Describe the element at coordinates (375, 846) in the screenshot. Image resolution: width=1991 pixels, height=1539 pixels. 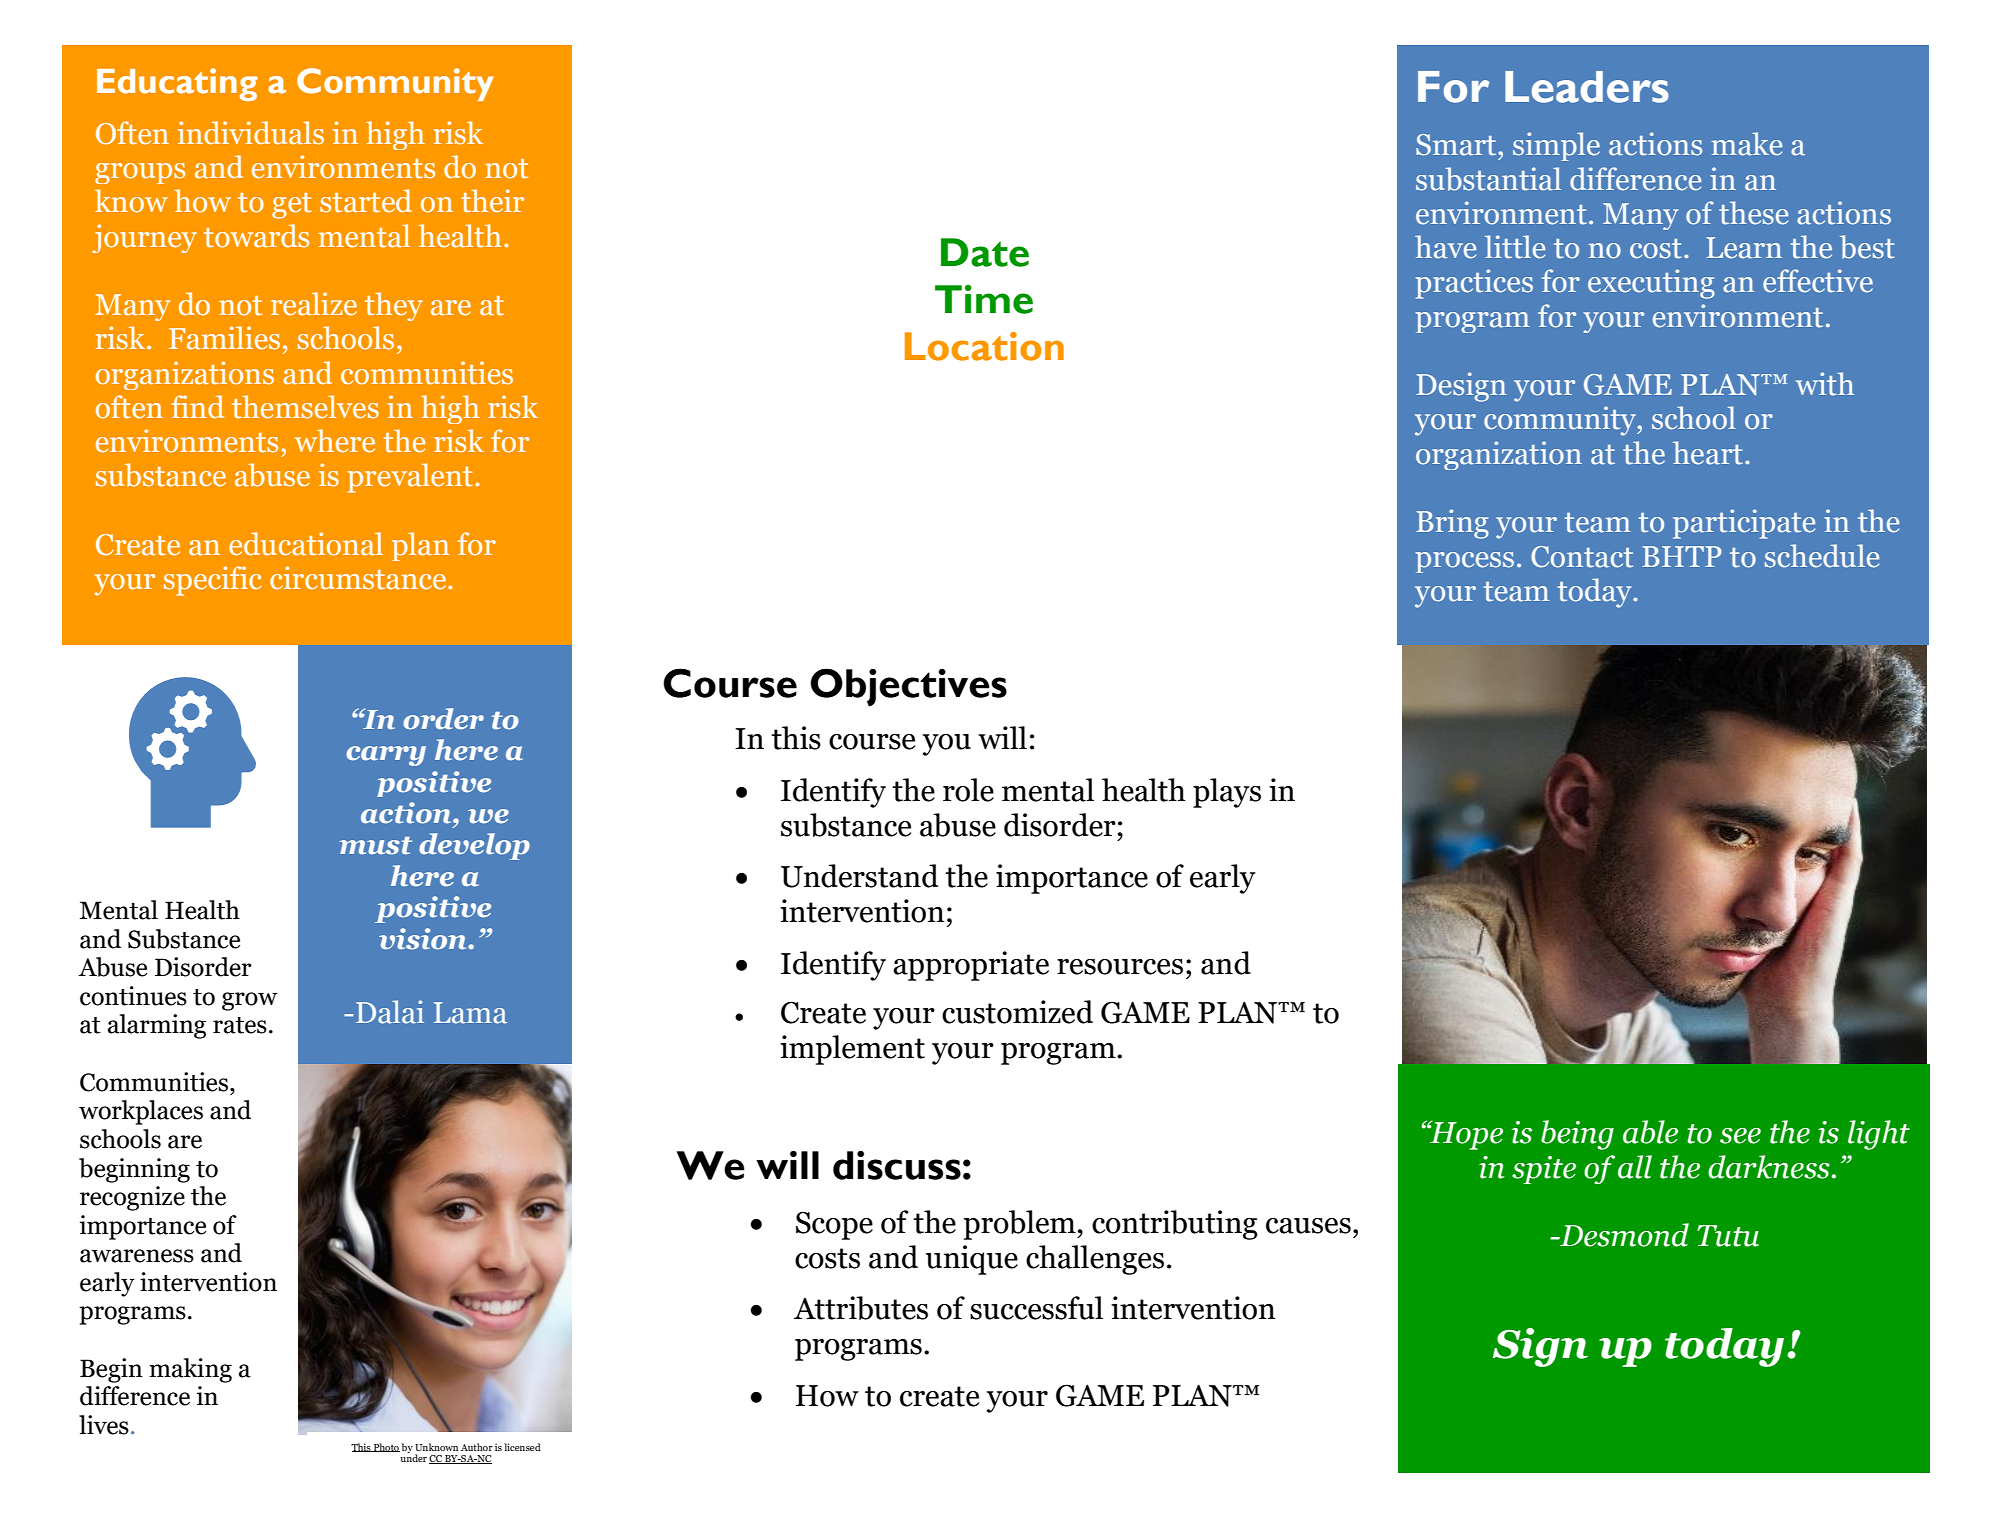
I see `must` at that location.
